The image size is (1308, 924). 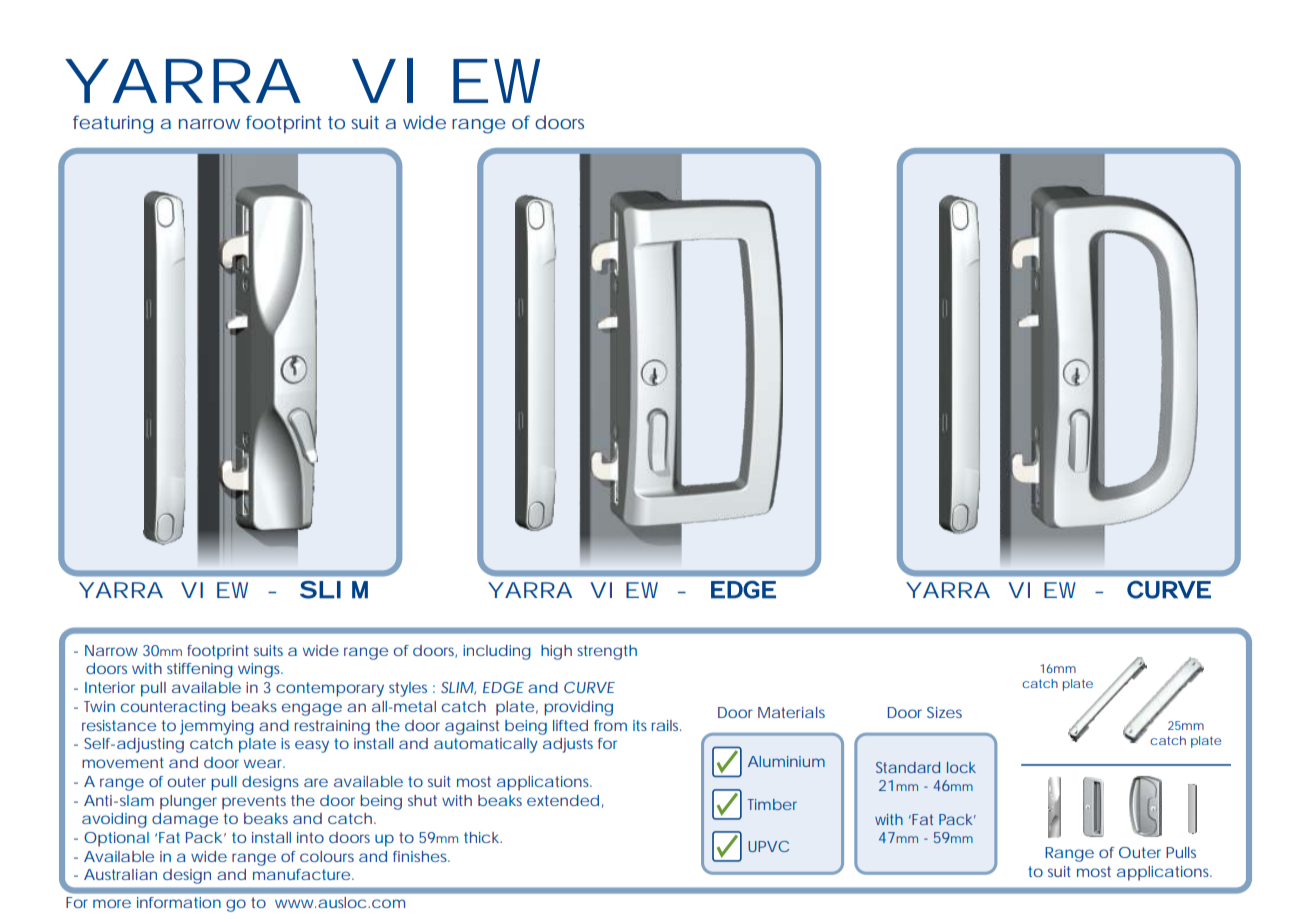 I want to click on featuring, so click(x=113, y=124).
